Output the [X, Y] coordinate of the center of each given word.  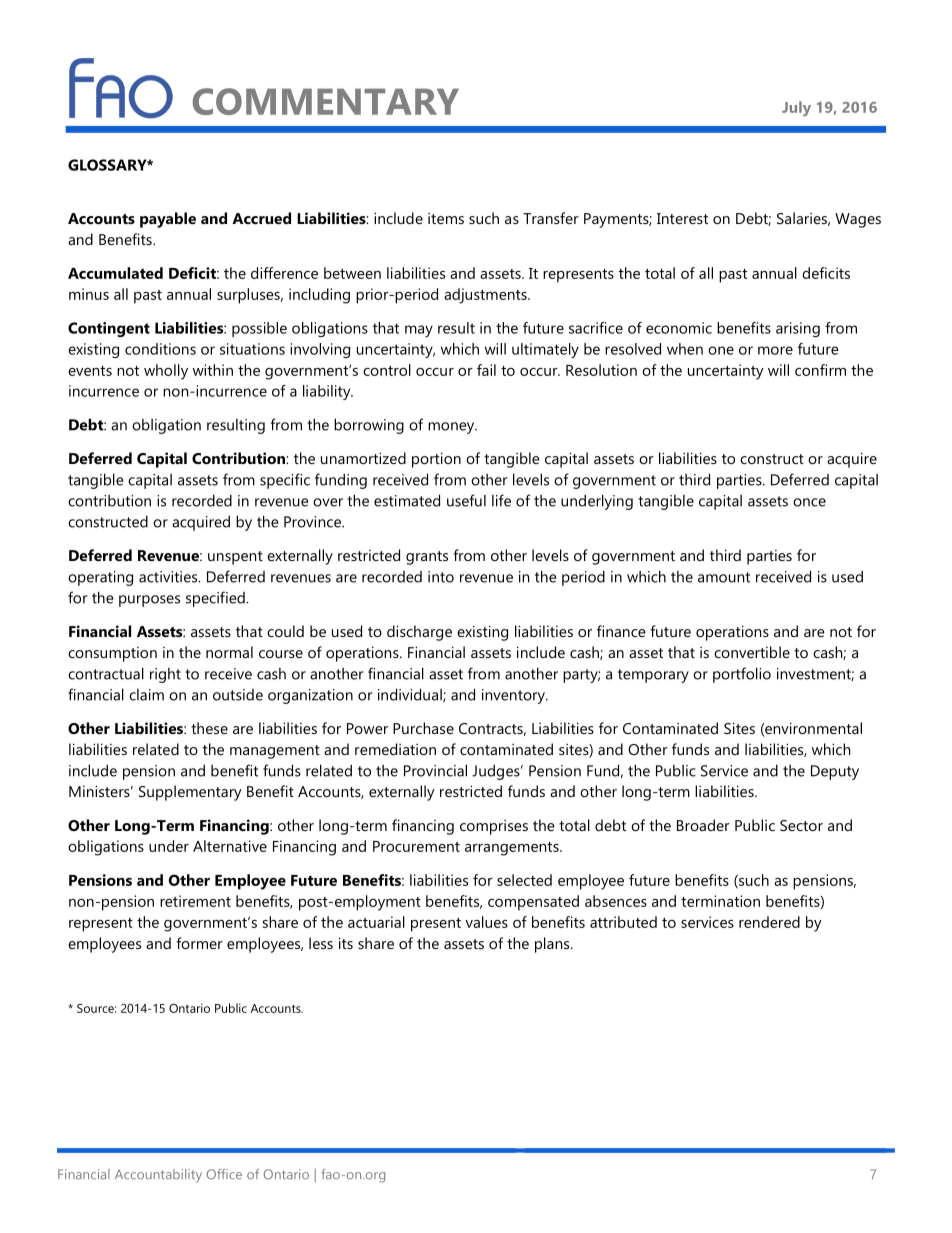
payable [168, 220]
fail [486, 370]
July [796, 108]
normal [229, 652]
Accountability [158, 1176]
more [775, 350]
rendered [769, 922]
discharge [419, 633]
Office [224, 1174]
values [486, 922]
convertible [752, 652]
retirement [195, 901]
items [446, 218]
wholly [166, 372]
